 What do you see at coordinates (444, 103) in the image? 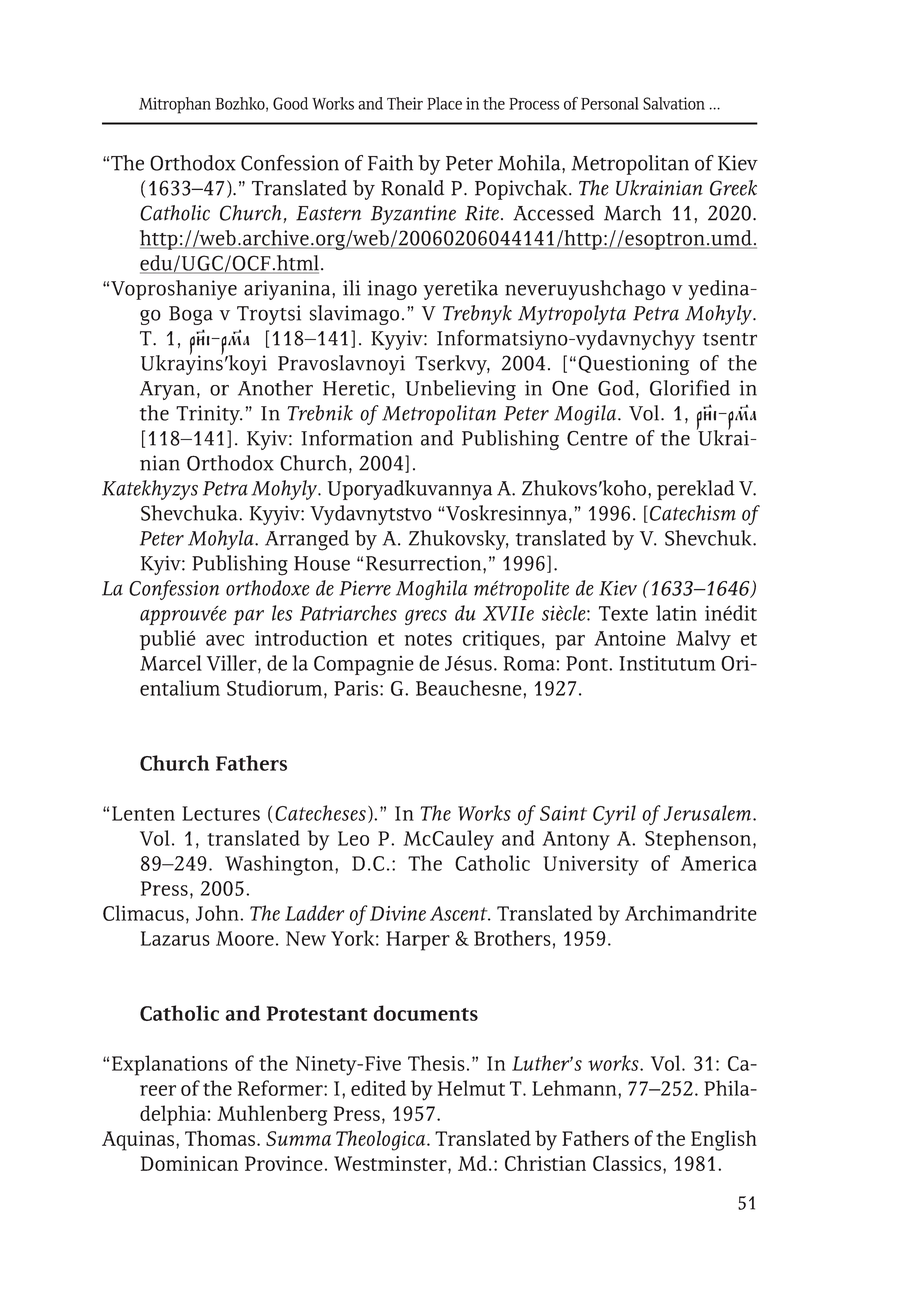
I see `Place` at bounding box center [444, 103].
